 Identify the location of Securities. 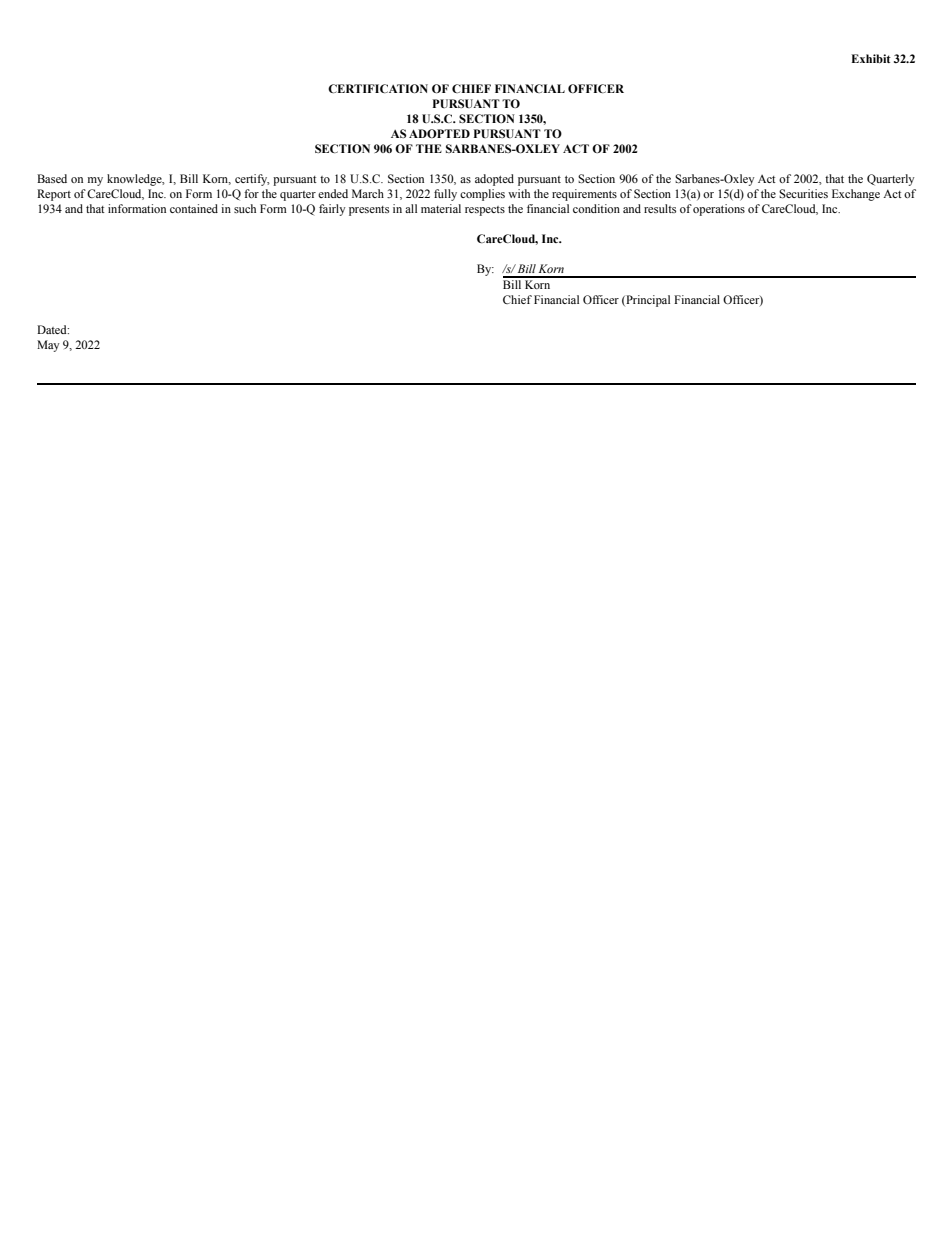
(803, 193).
